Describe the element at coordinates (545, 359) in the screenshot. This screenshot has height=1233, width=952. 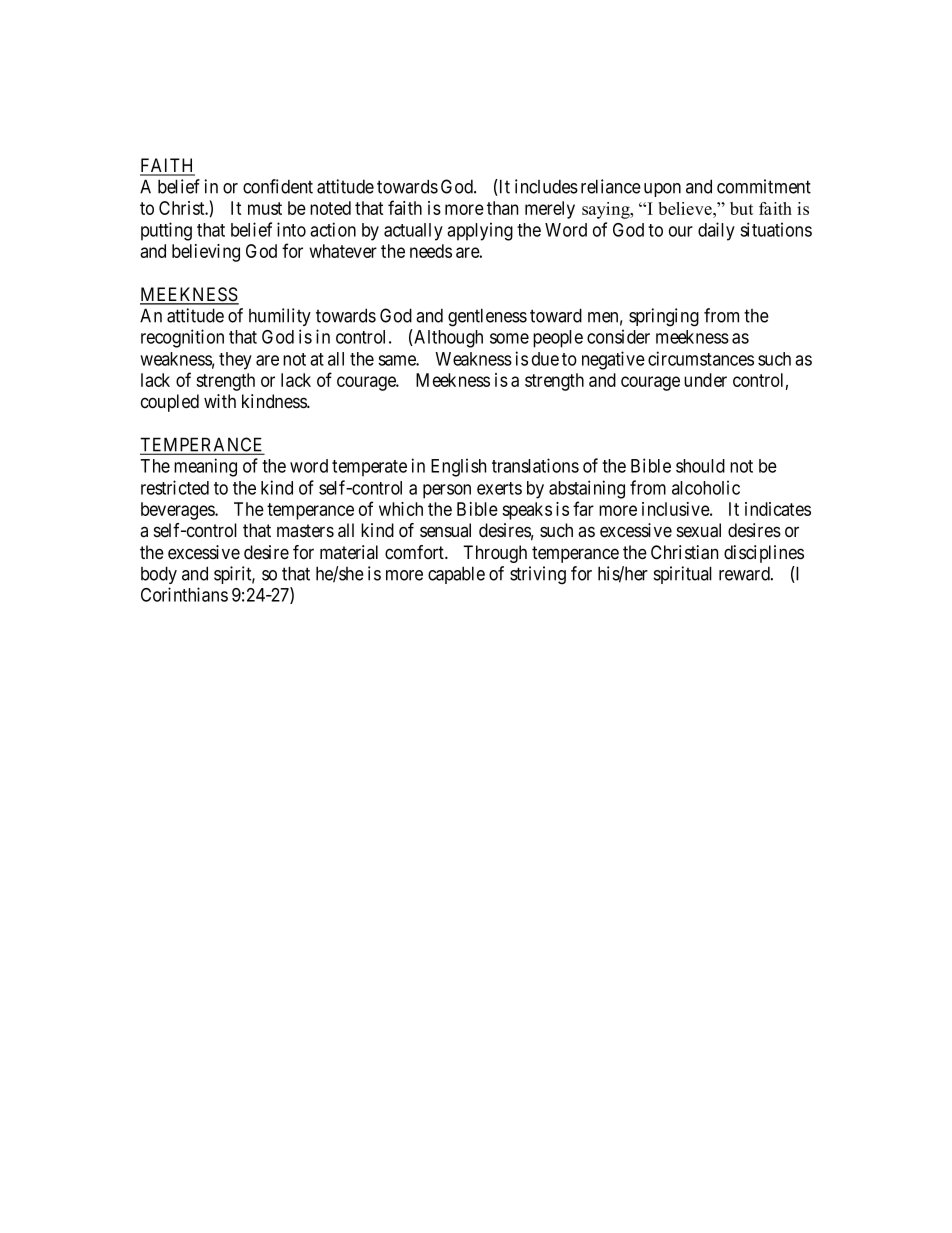
I see `due` at that location.
